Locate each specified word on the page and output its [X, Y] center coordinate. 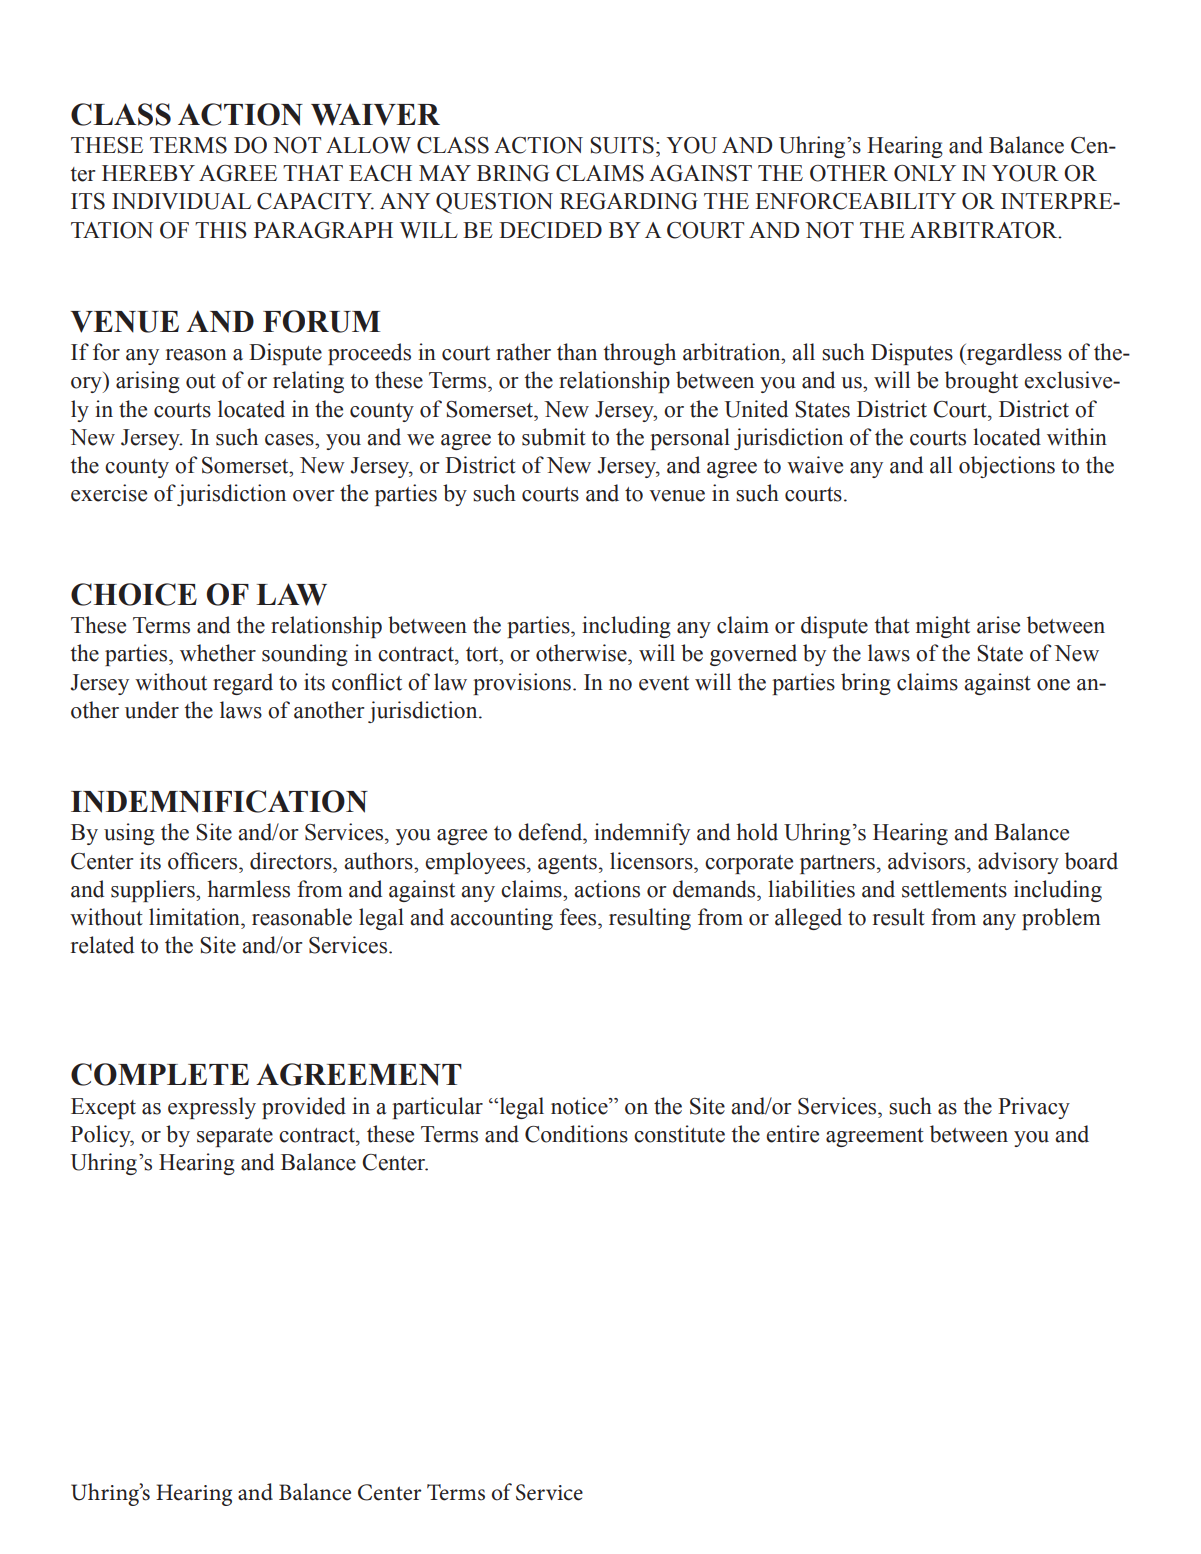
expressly [212, 1108]
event [664, 683]
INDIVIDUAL [181, 201]
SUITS [622, 145]
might [943, 627]
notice [580, 1106]
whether [218, 653]
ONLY [925, 173]
